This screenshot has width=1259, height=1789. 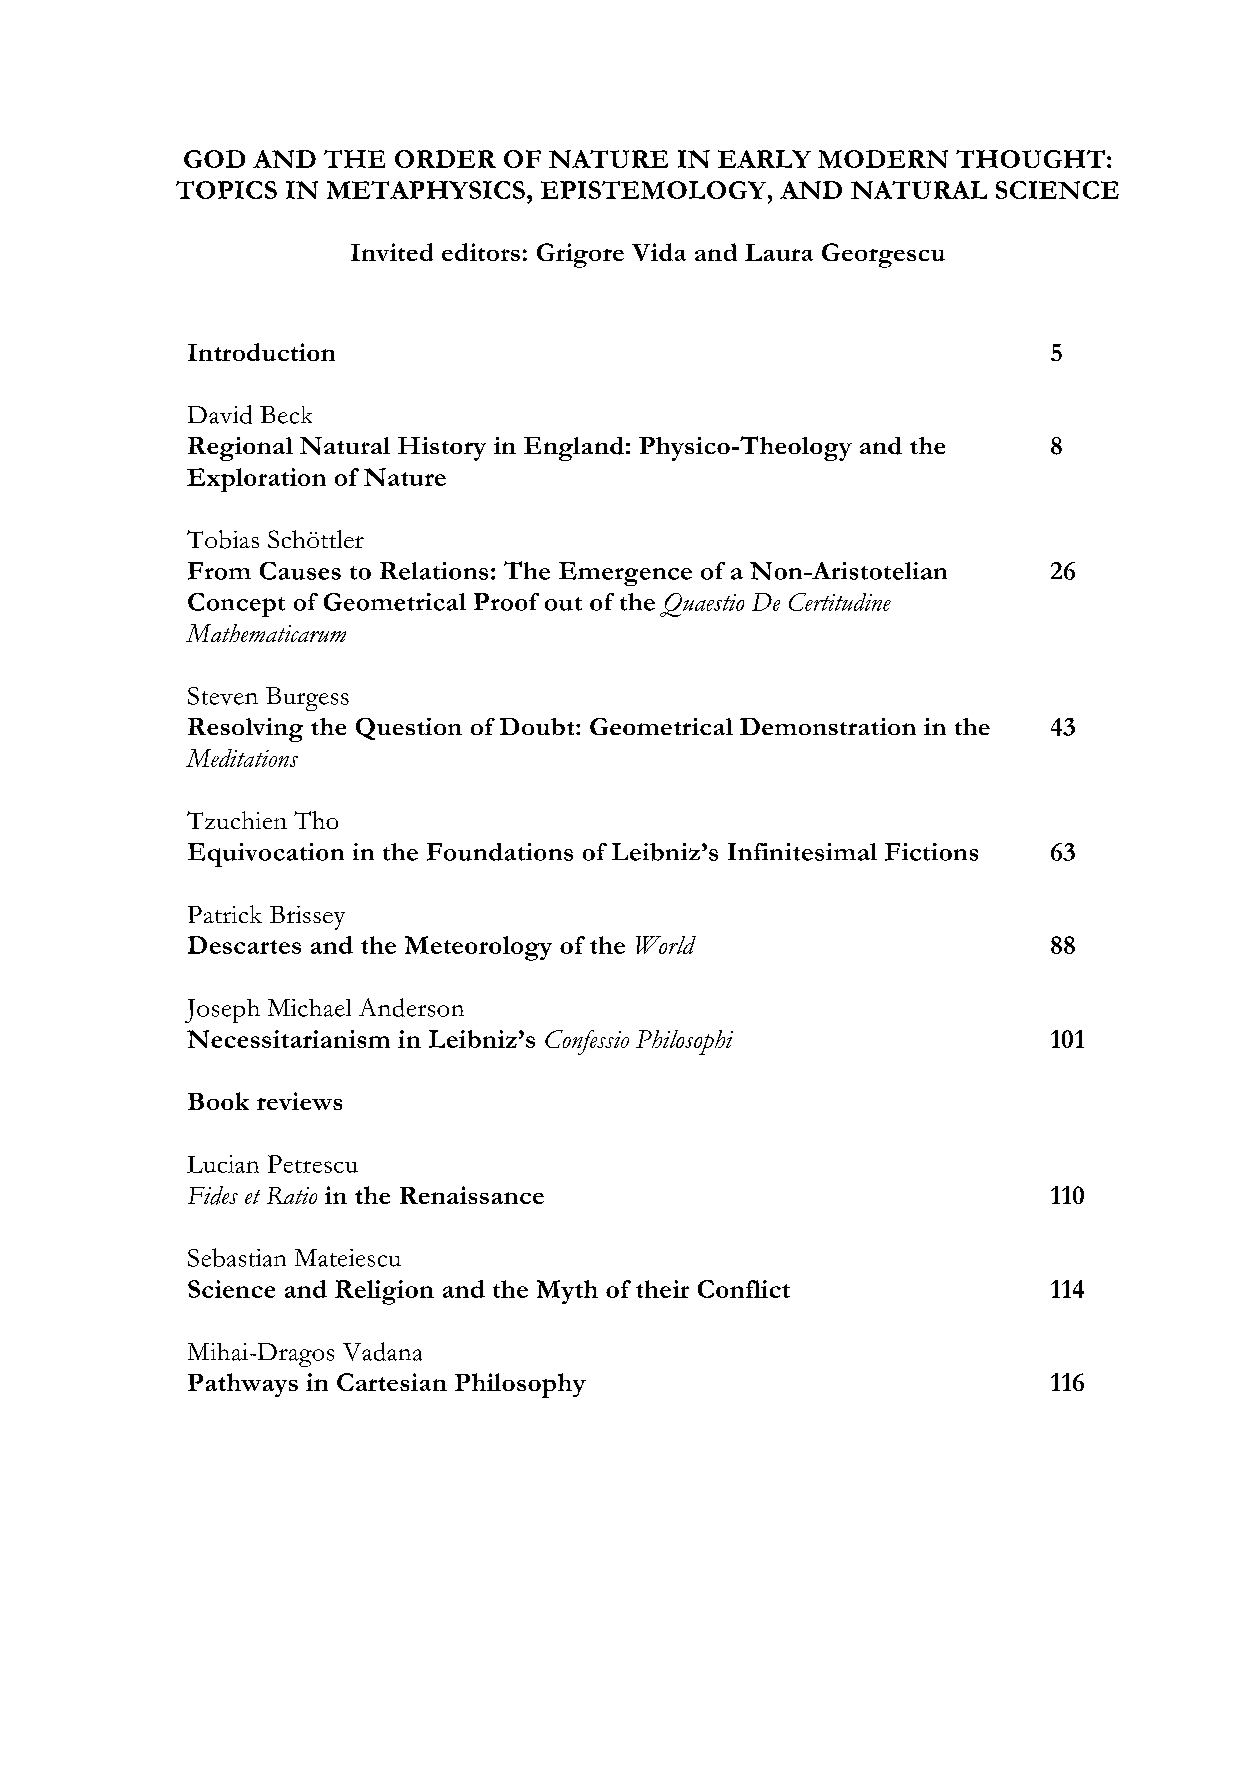 What do you see at coordinates (883, 159) in the screenshot?
I see `MODERN` at bounding box center [883, 159].
